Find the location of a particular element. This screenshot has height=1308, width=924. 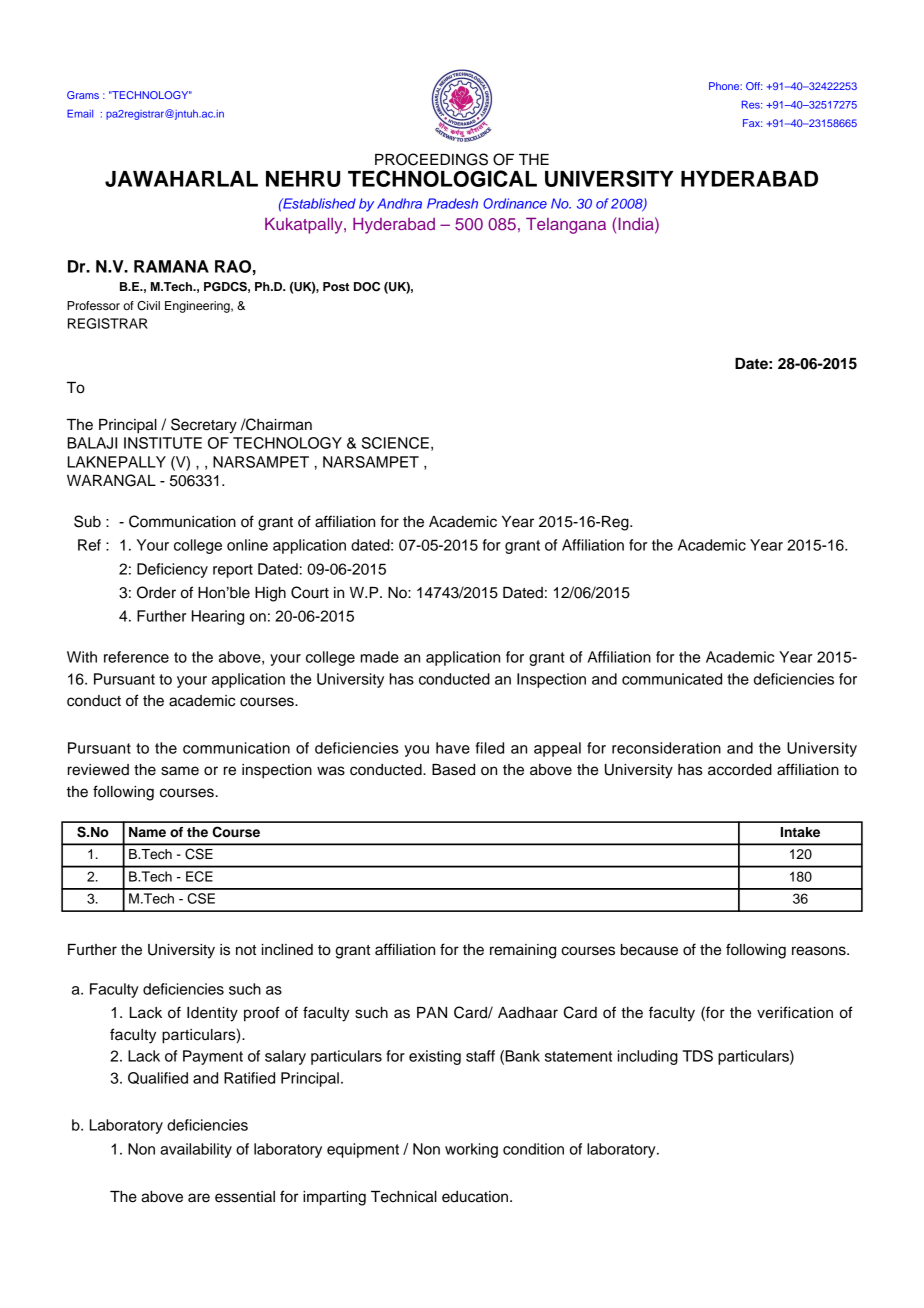

PROCEEDINGS is located at coordinates (431, 159).
